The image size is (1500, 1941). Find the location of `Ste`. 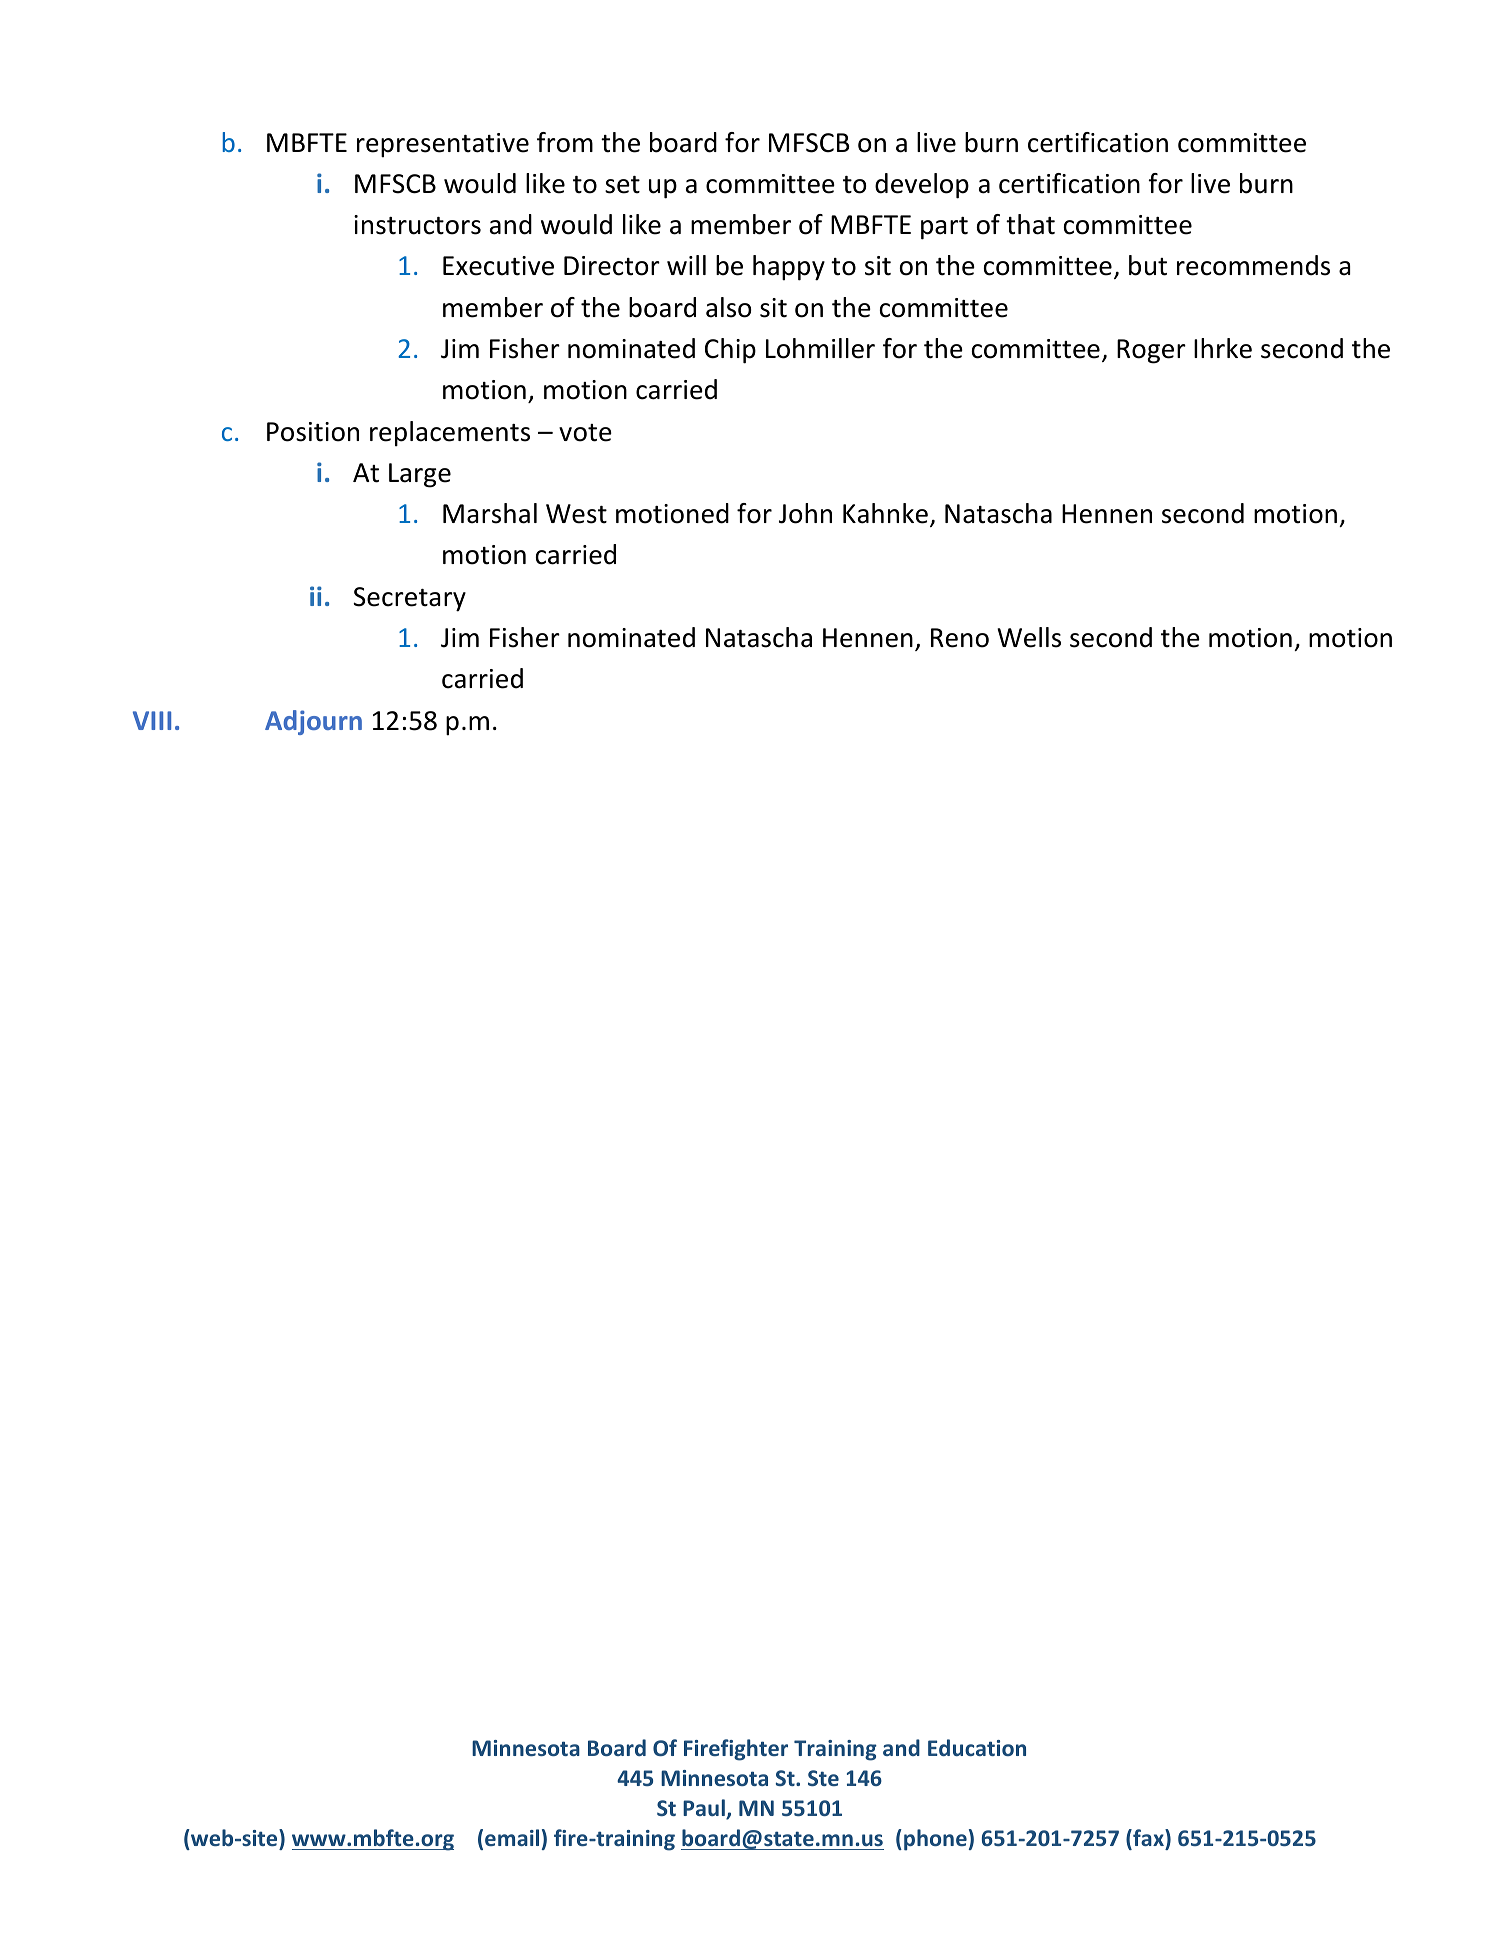

Ste is located at coordinates (823, 1778).
